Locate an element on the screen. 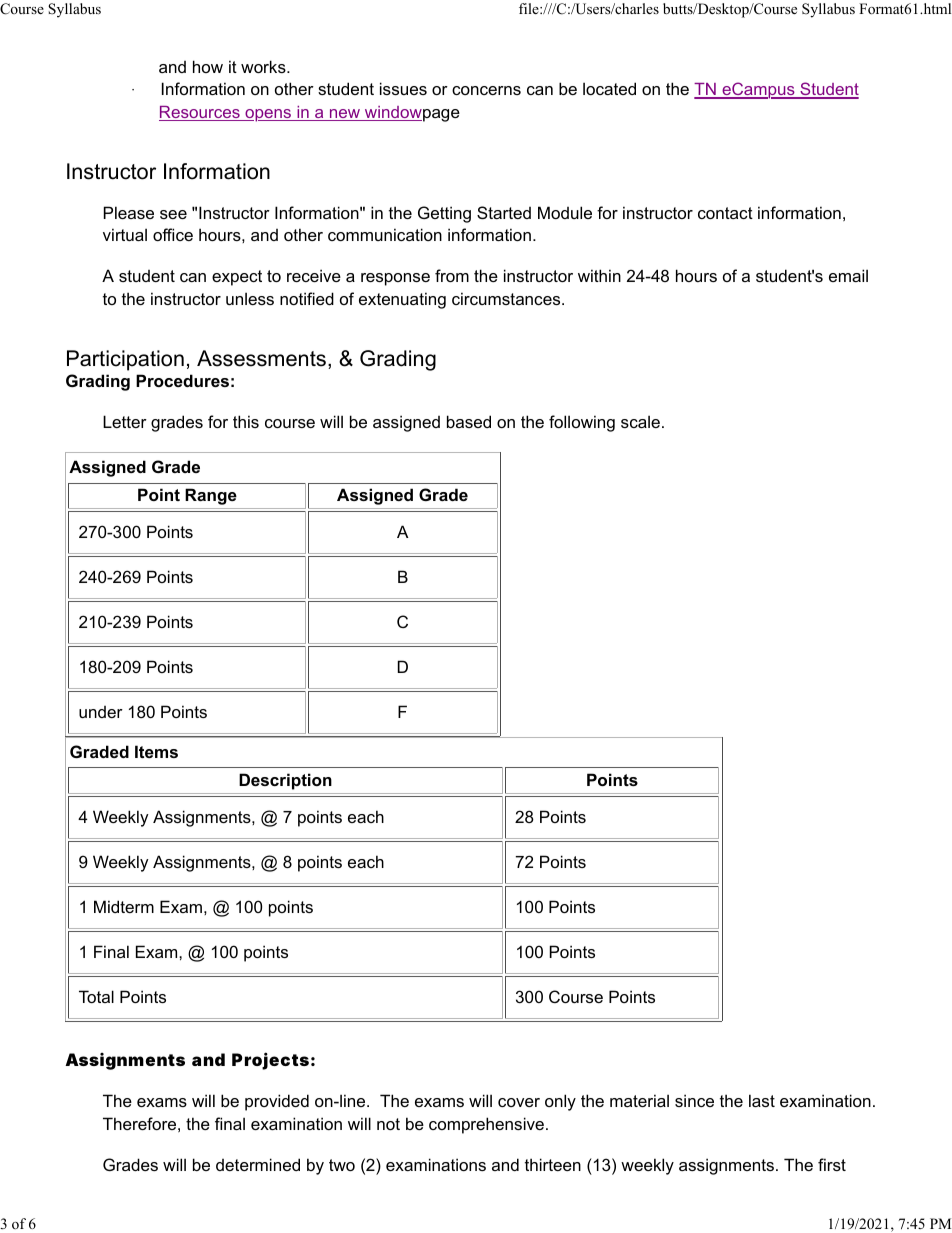 Image resolution: width=952 pixels, height=1233 pixels. since is located at coordinates (694, 1100).
